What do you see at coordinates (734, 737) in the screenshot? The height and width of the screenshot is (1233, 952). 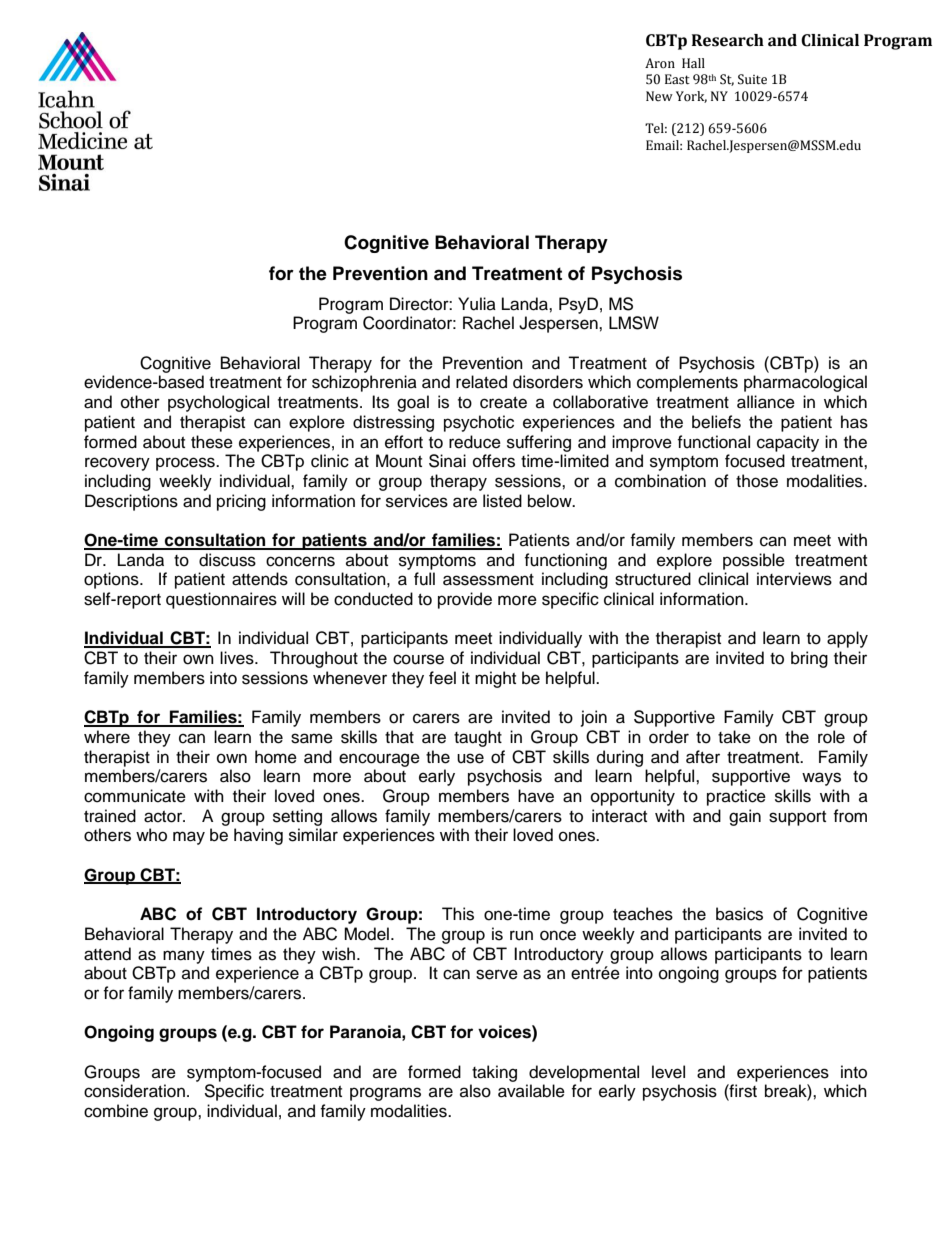 I see `take` at bounding box center [734, 737].
